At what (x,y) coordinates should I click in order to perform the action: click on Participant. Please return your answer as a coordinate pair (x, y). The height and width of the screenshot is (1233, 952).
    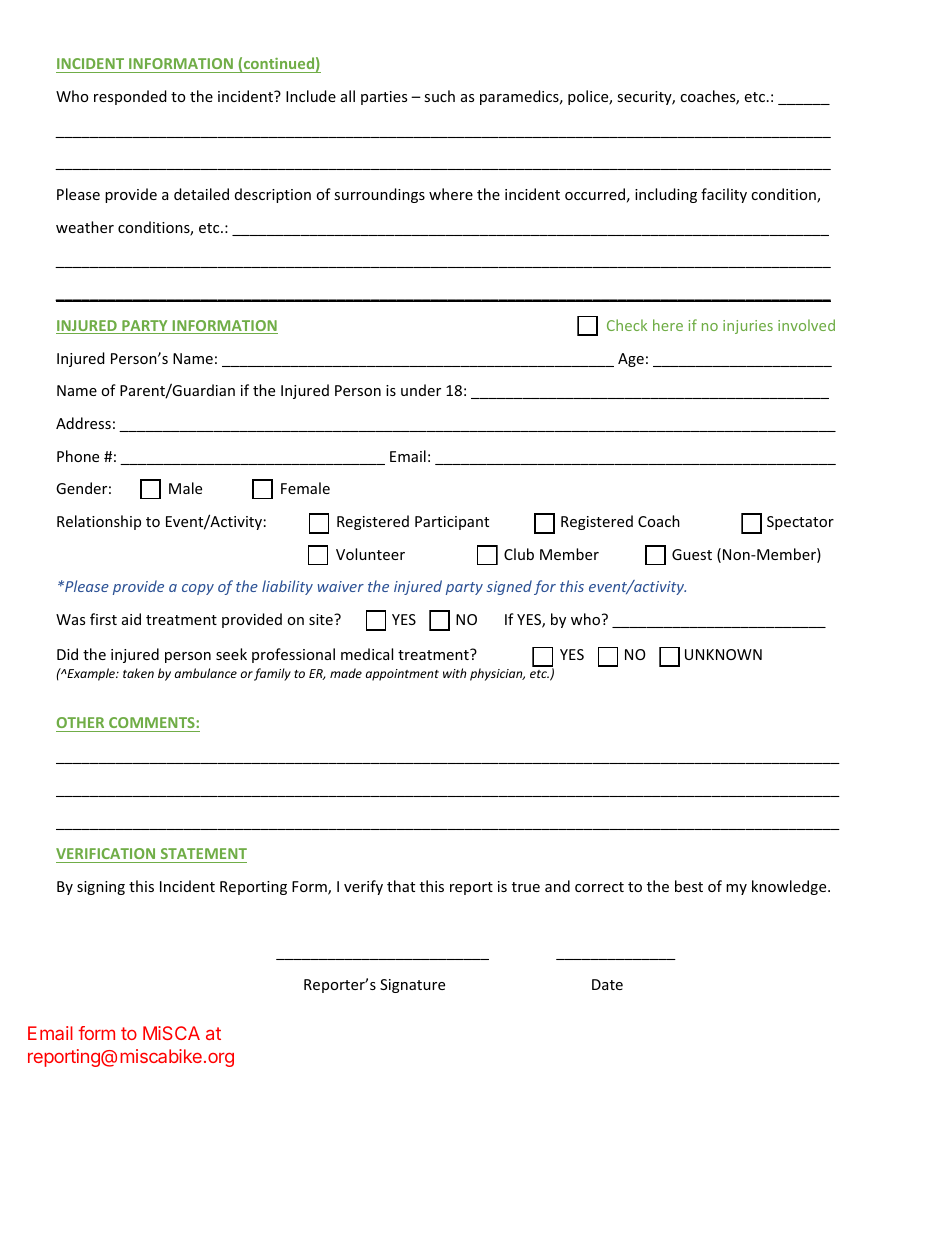
    Looking at the image, I should click on (452, 523).
